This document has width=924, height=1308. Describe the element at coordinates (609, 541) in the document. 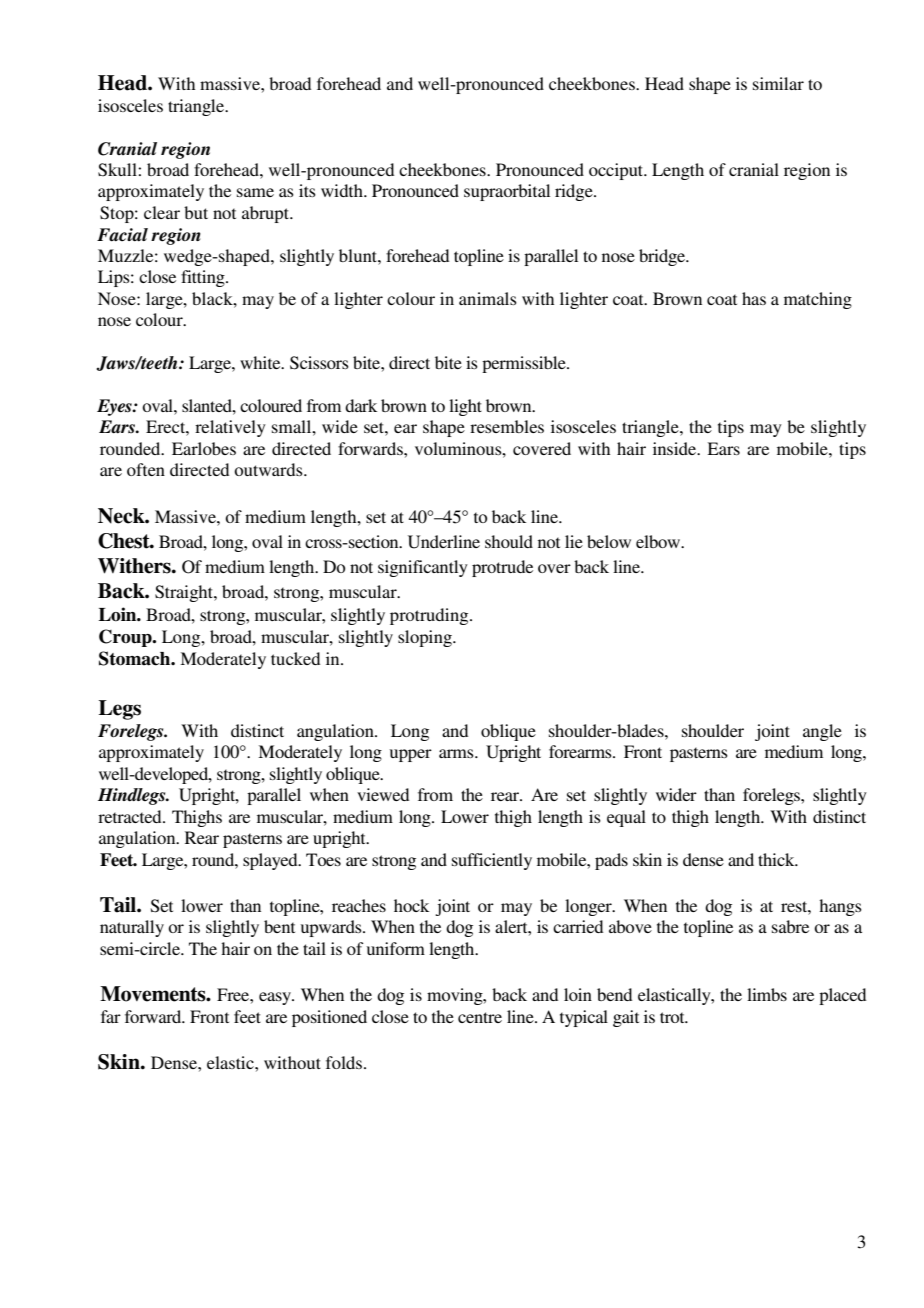

I see `below` at that location.
